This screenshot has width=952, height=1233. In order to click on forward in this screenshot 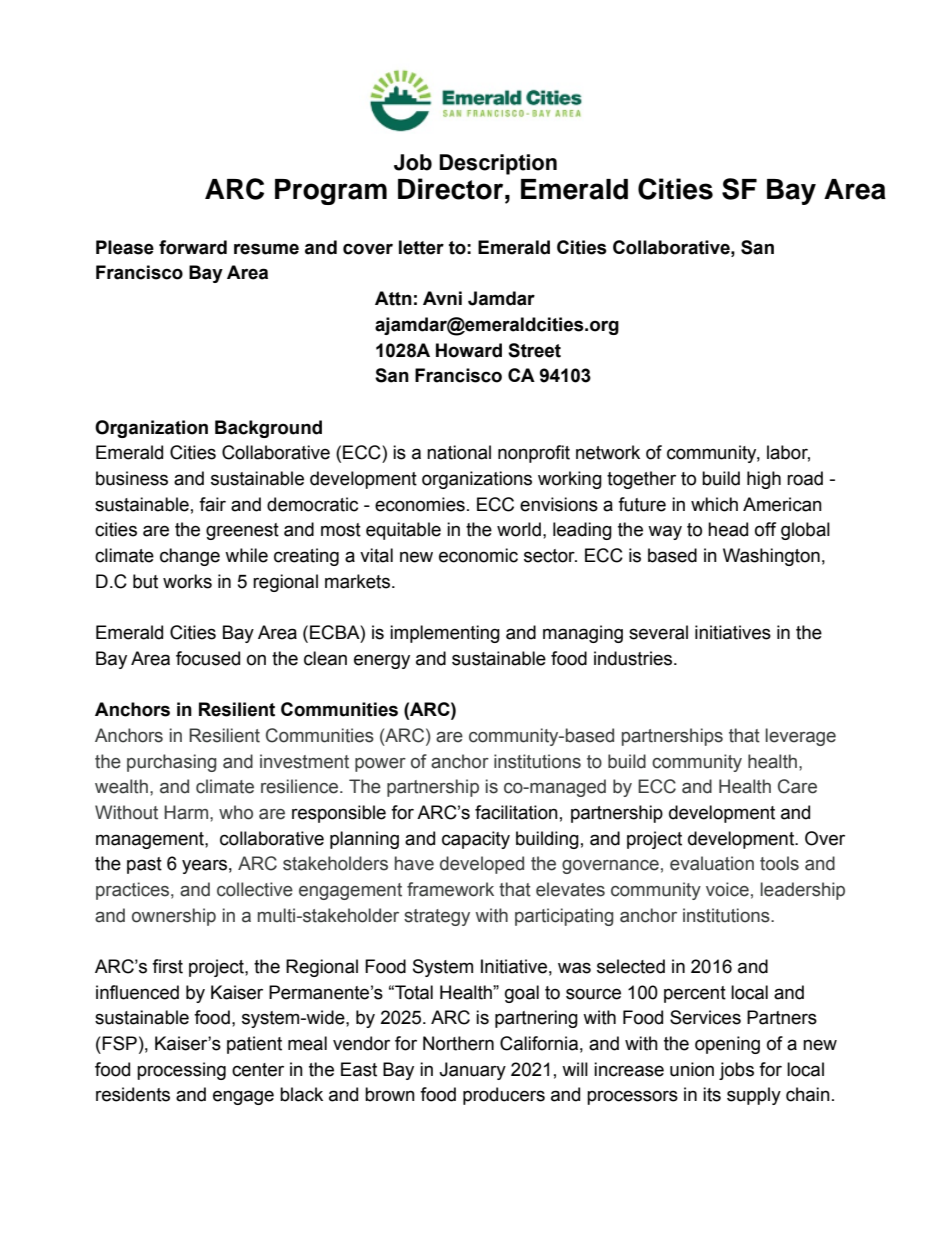, I will do `click(193, 247)`.
